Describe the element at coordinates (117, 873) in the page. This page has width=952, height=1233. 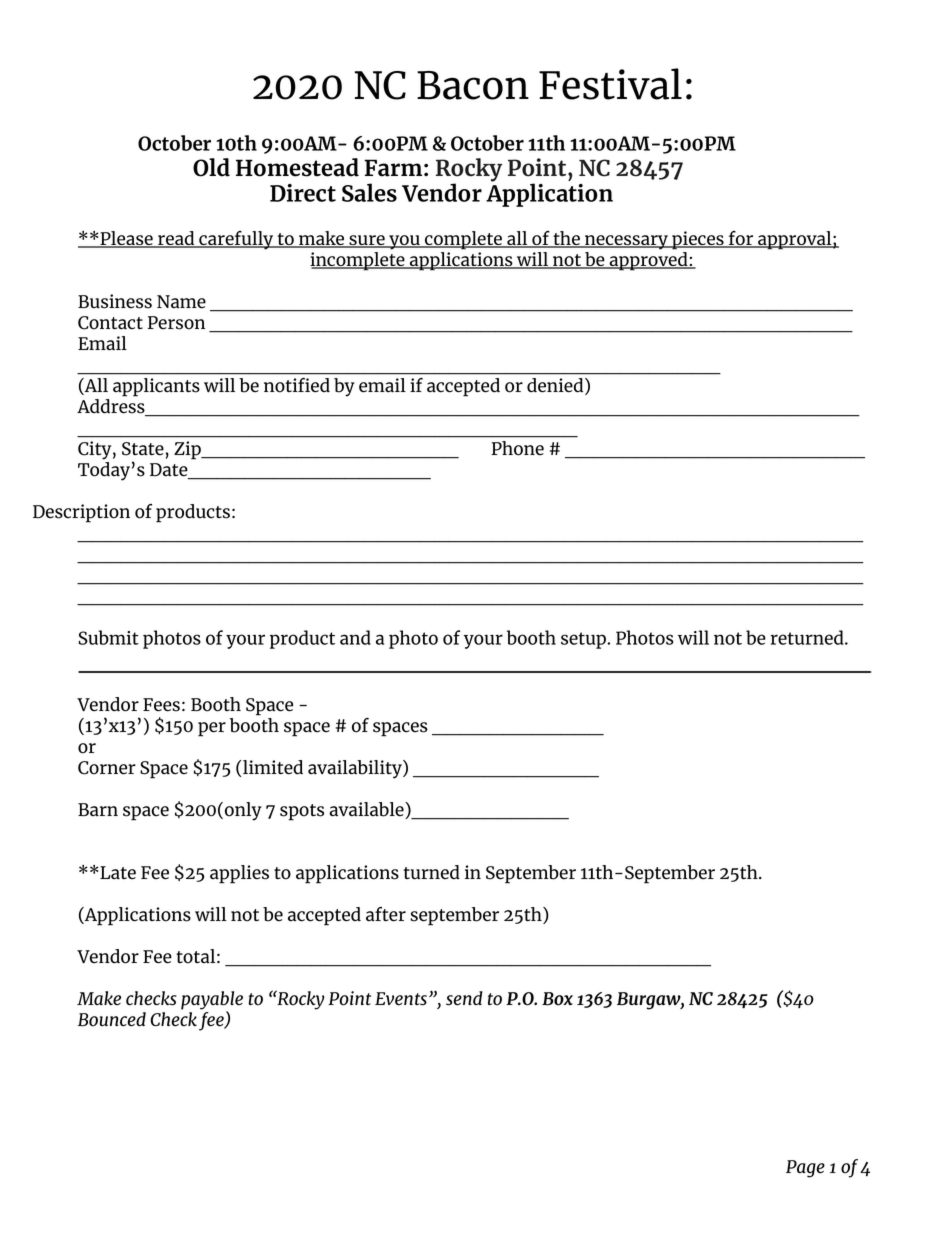
I see `Late` at that location.
